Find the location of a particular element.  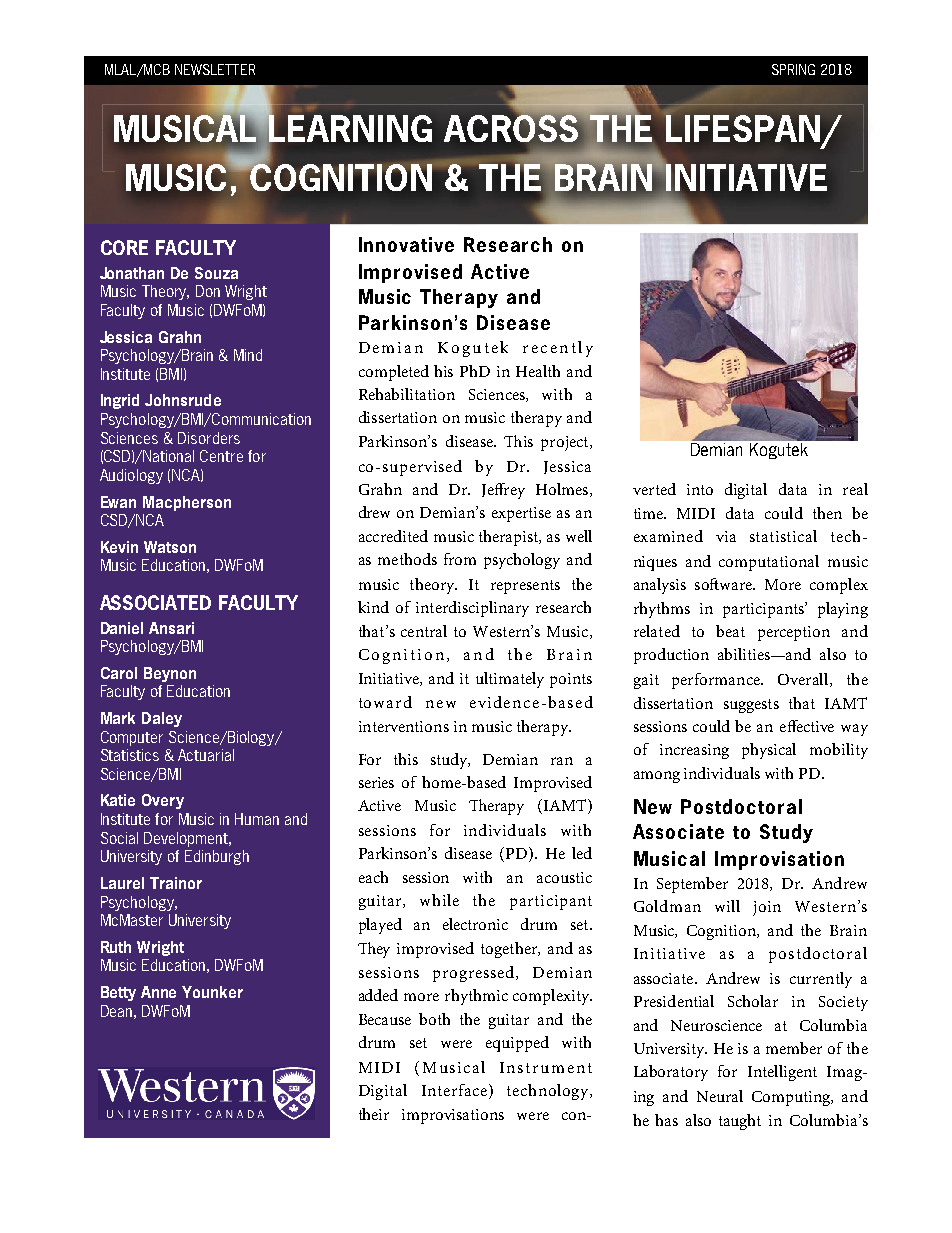

Disorders is located at coordinates (209, 438).
